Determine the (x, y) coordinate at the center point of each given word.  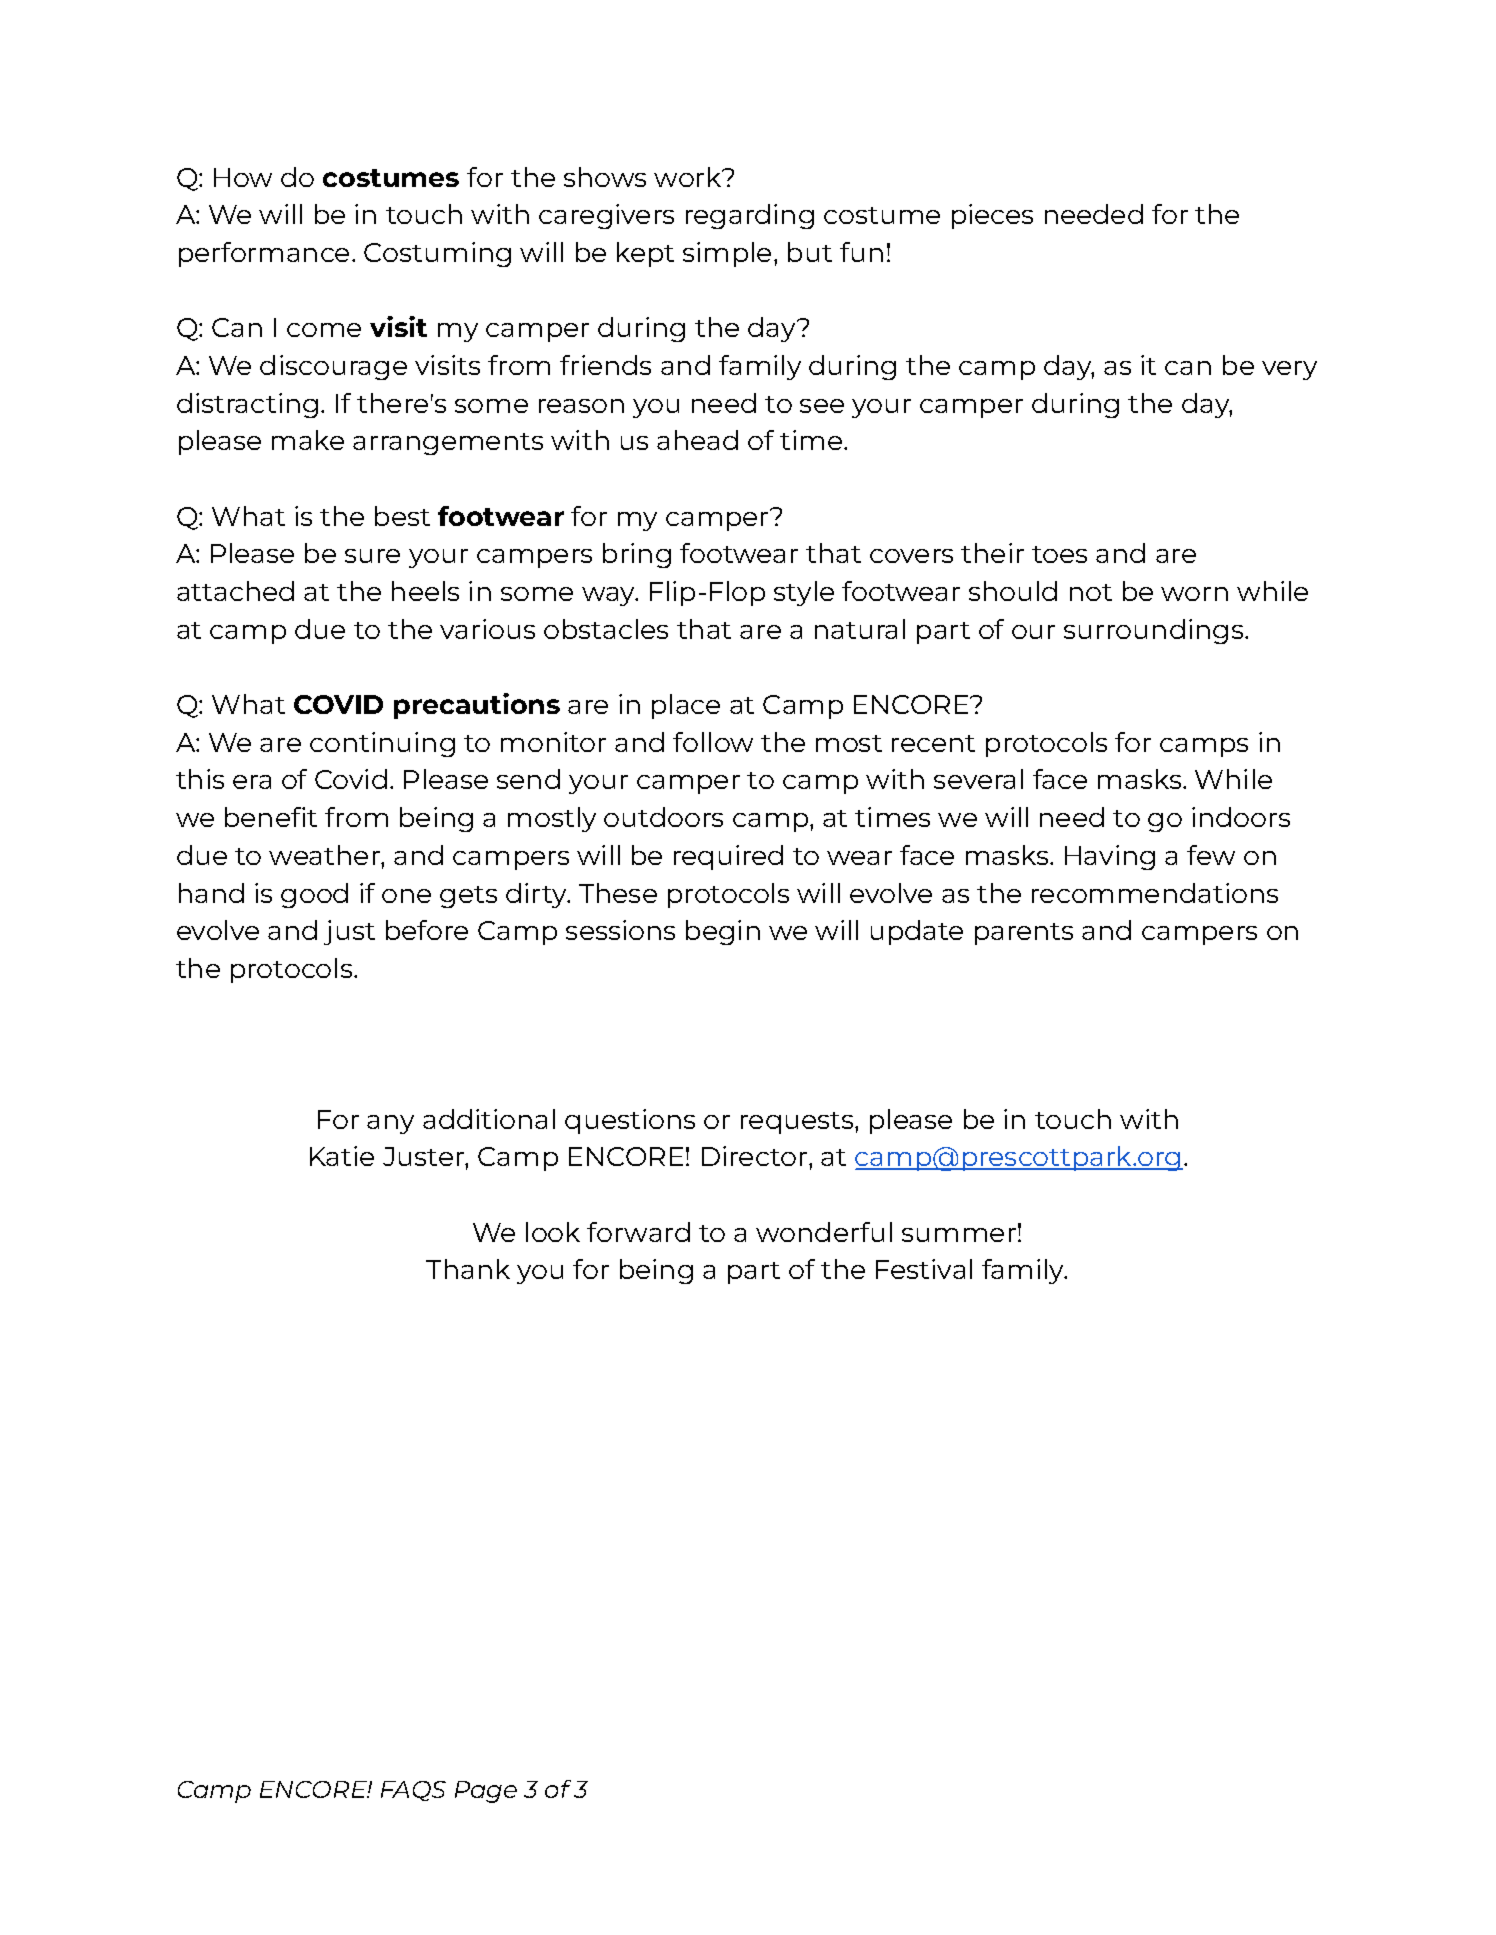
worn (1194, 594)
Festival (924, 1269)
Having (1110, 857)
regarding (750, 216)
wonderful (824, 1232)
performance (264, 254)
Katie (342, 1156)
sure (372, 556)
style (804, 593)
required (728, 857)
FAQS (413, 1791)
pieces (992, 216)
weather (325, 855)
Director (756, 1156)
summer (959, 1235)
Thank (468, 1269)
